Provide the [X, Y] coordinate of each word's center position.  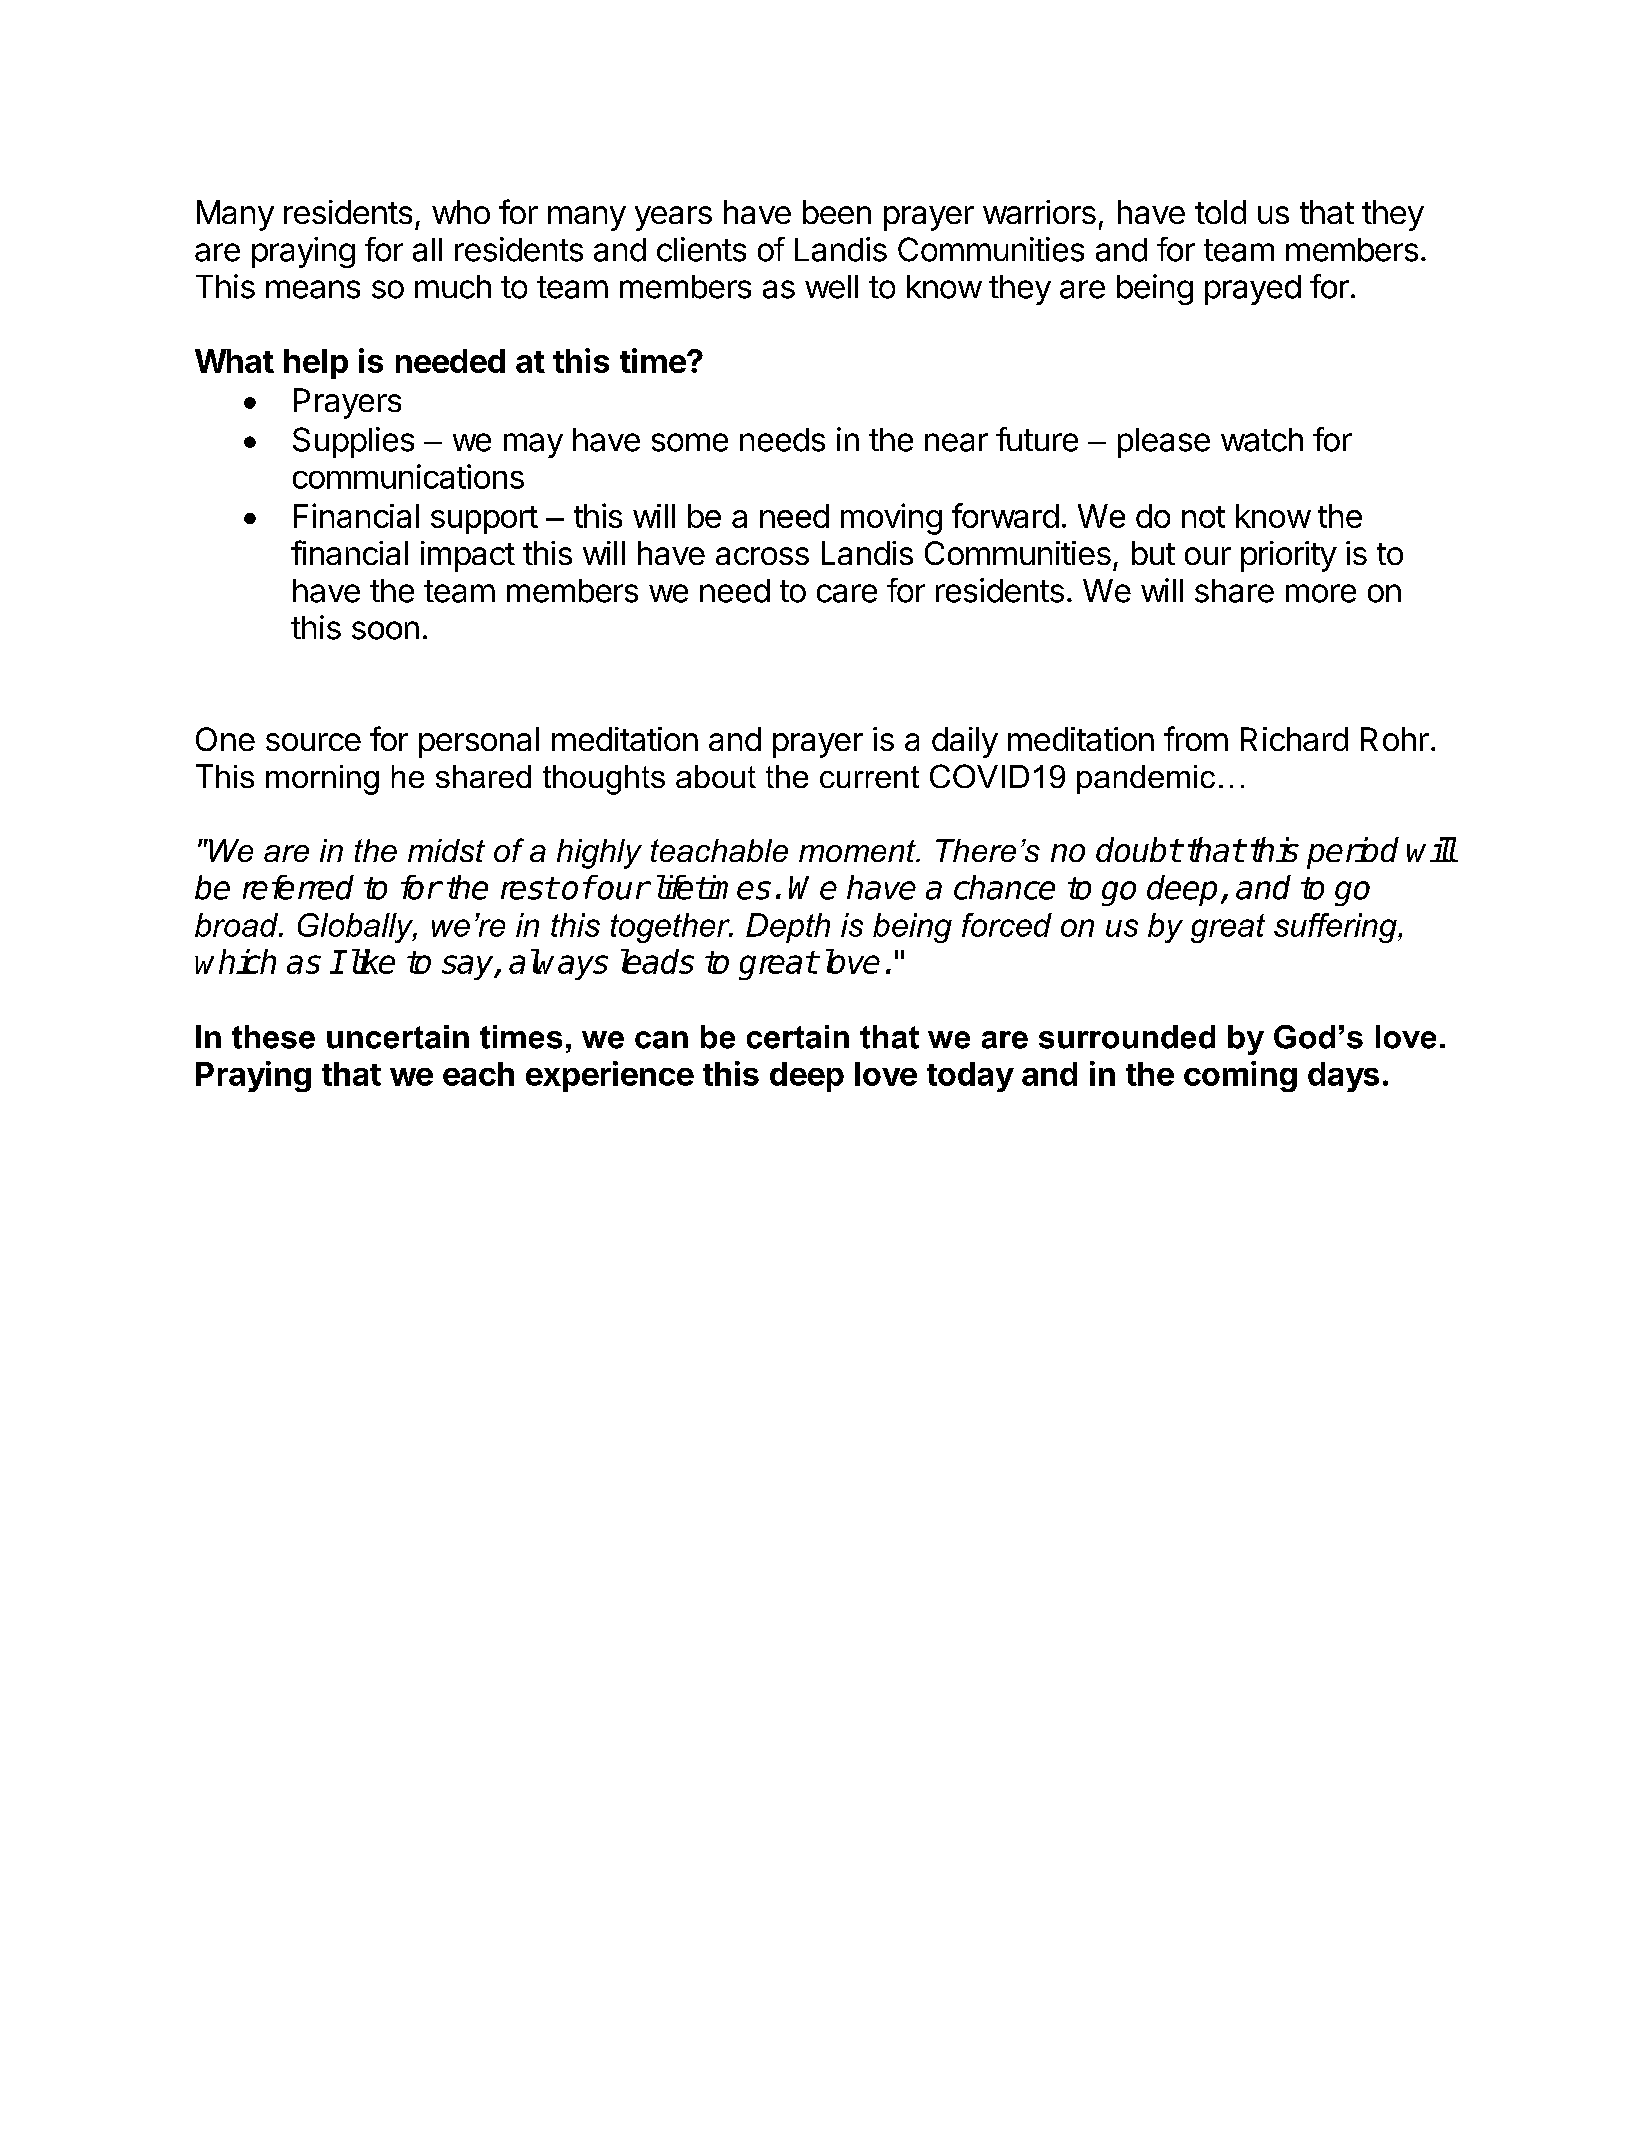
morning [322, 780]
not [1203, 517]
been [837, 212]
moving [891, 519]
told [1220, 212]
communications [408, 476]
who [461, 212]
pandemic [1146, 779]
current [869, 777]
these [273, 1037]
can [661, 1040]
